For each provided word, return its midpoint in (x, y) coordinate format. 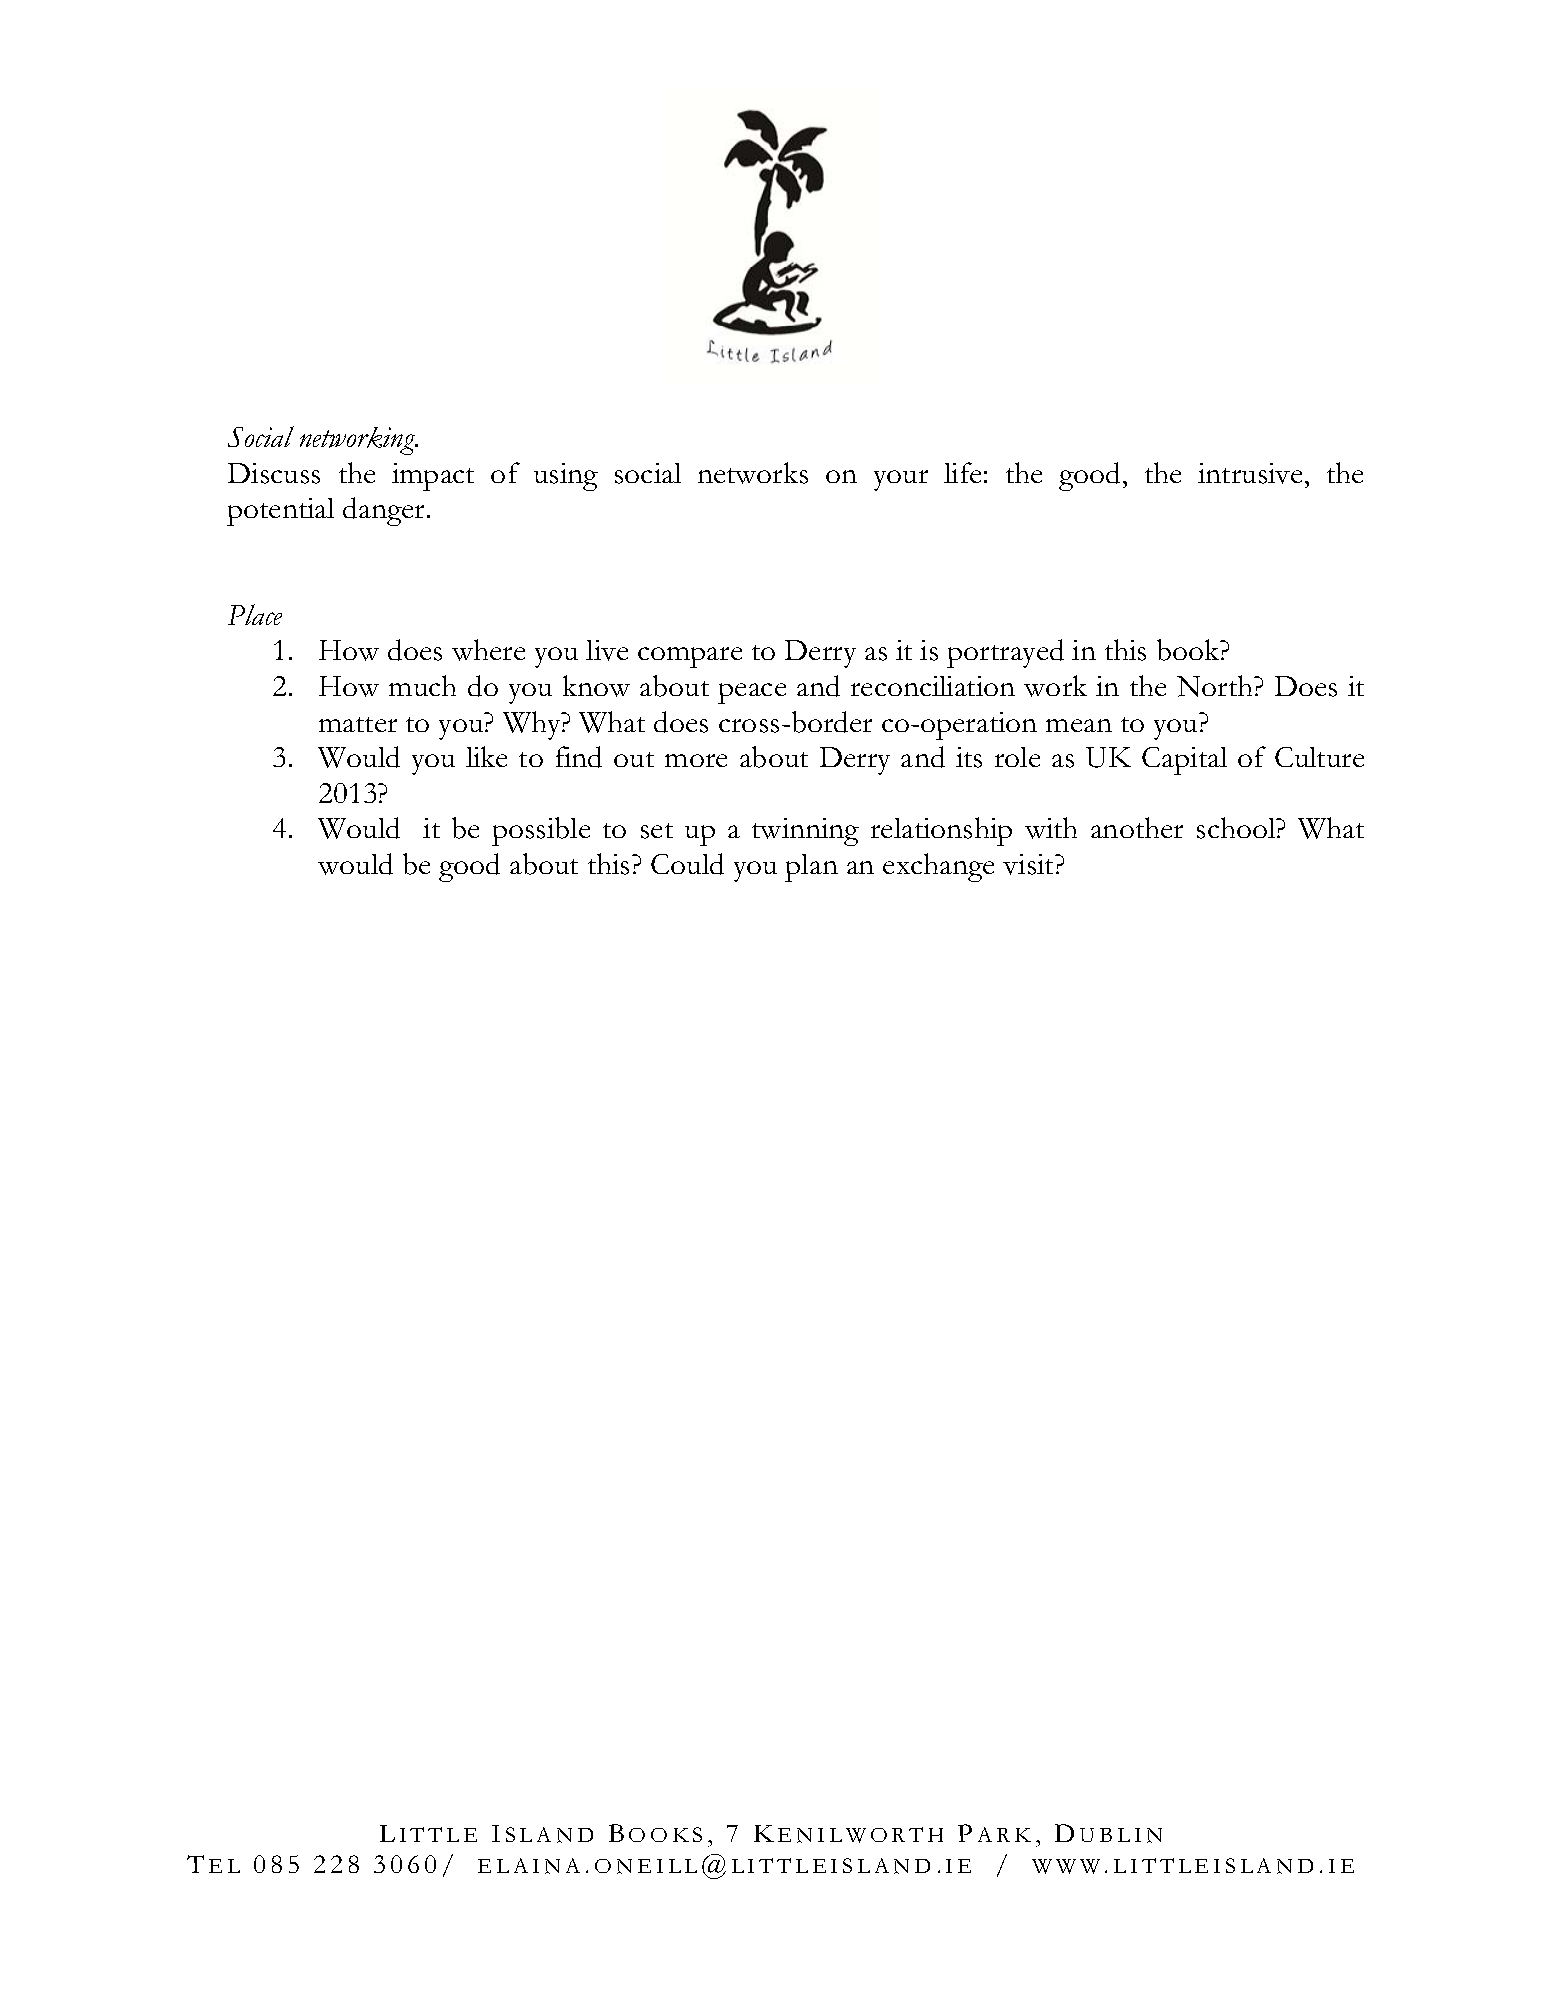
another (1137, 827)
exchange (938, 867)
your (901, 480)
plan (811, 868)
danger (385, 511)
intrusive (1252, 473)
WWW (1066, 1866)
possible (541, 831)
